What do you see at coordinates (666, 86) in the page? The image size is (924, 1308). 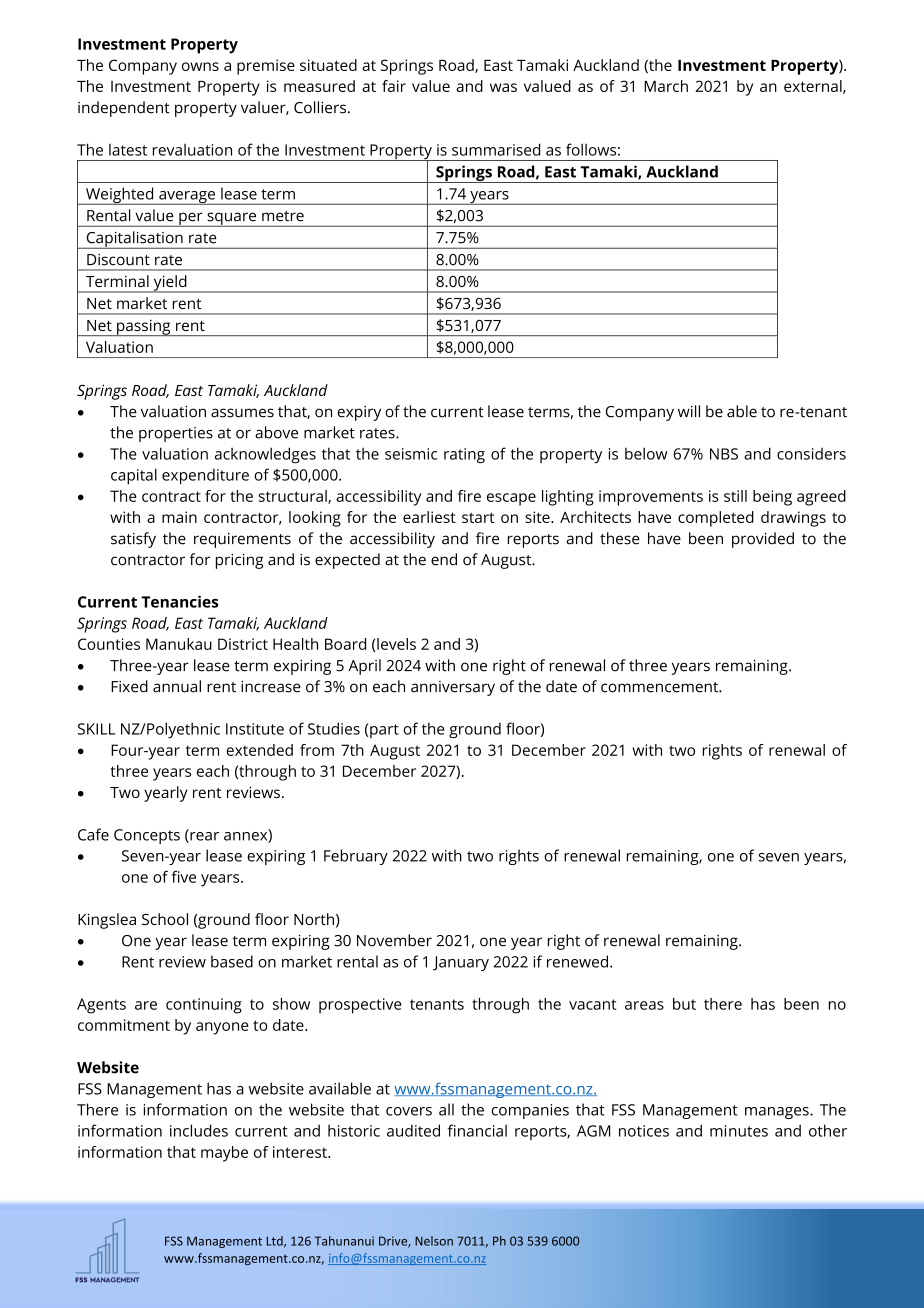 I see `March` at bounding box center [666, 86].
